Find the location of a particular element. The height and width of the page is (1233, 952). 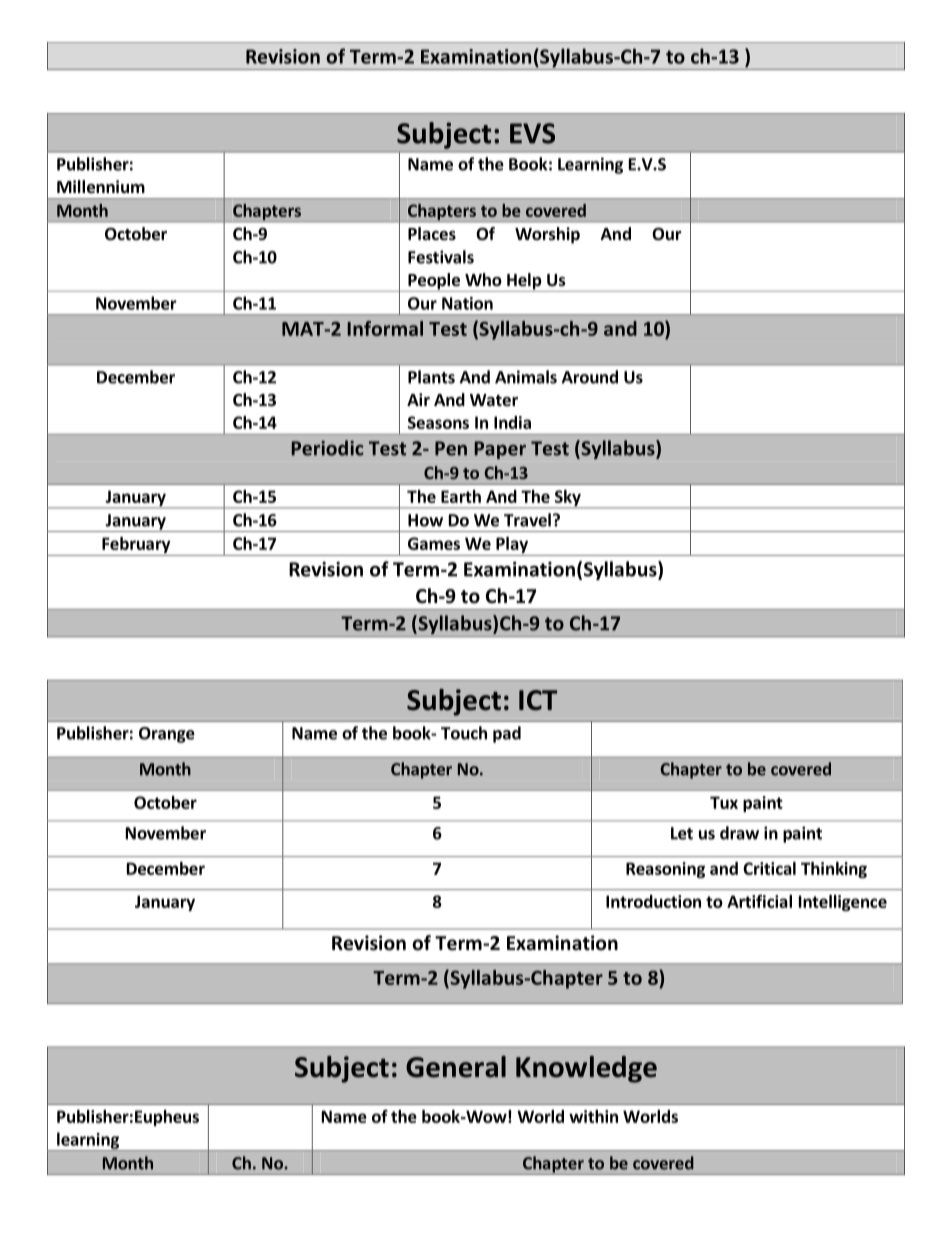

within is located at coordinates (593, 1116).
